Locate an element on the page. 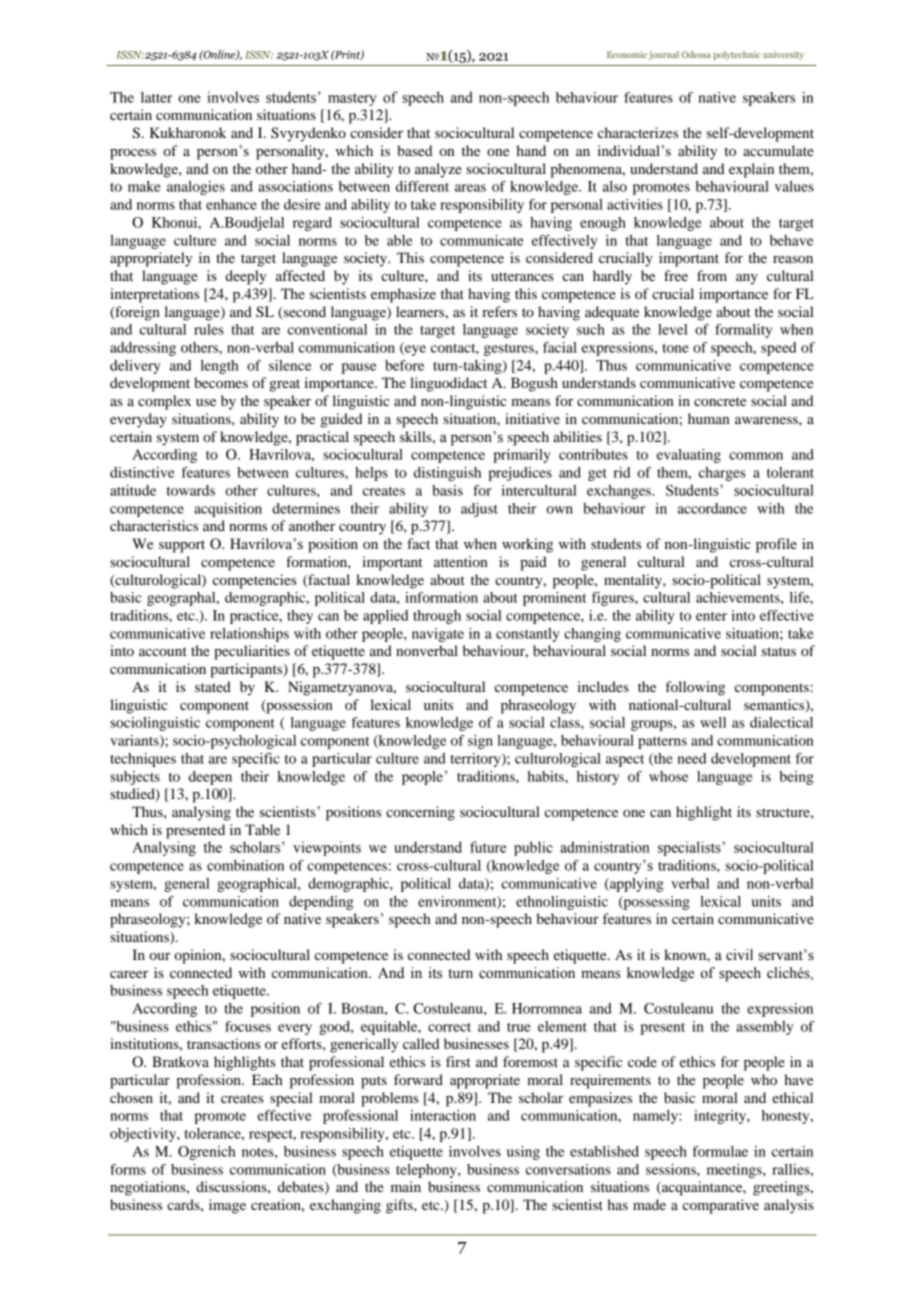 Image resolution: width=924 pixels, height=1308 pixels. deepen is located at coordinates (210, 778).
